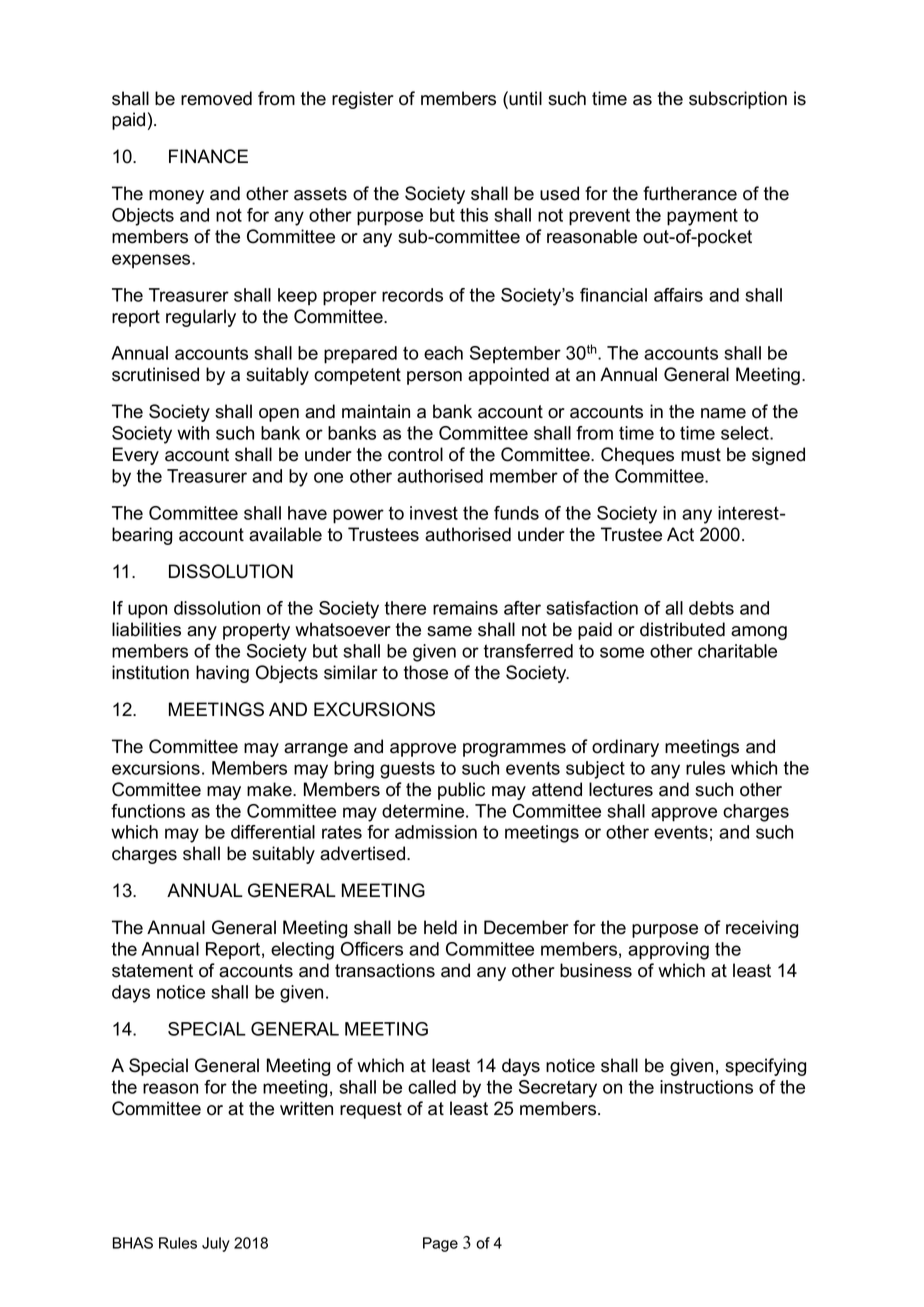  Describe the element at coordinates (193, 433) in the document. I see `with` at that location.
